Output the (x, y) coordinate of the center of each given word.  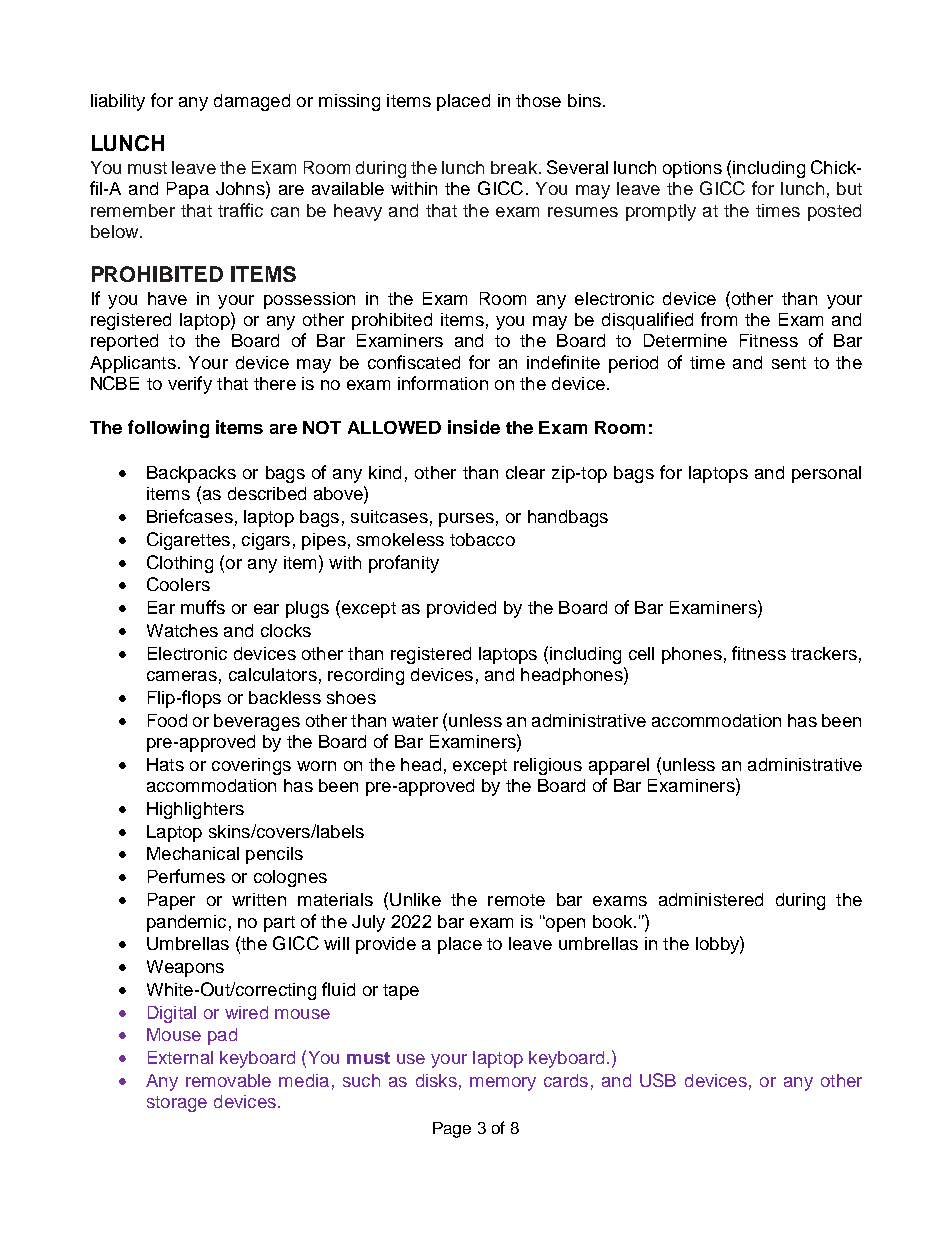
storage (177, 1104)
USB (658, 1080)
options (692, 169)
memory (503, 1084)
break (514, 167)
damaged (252, 102)
